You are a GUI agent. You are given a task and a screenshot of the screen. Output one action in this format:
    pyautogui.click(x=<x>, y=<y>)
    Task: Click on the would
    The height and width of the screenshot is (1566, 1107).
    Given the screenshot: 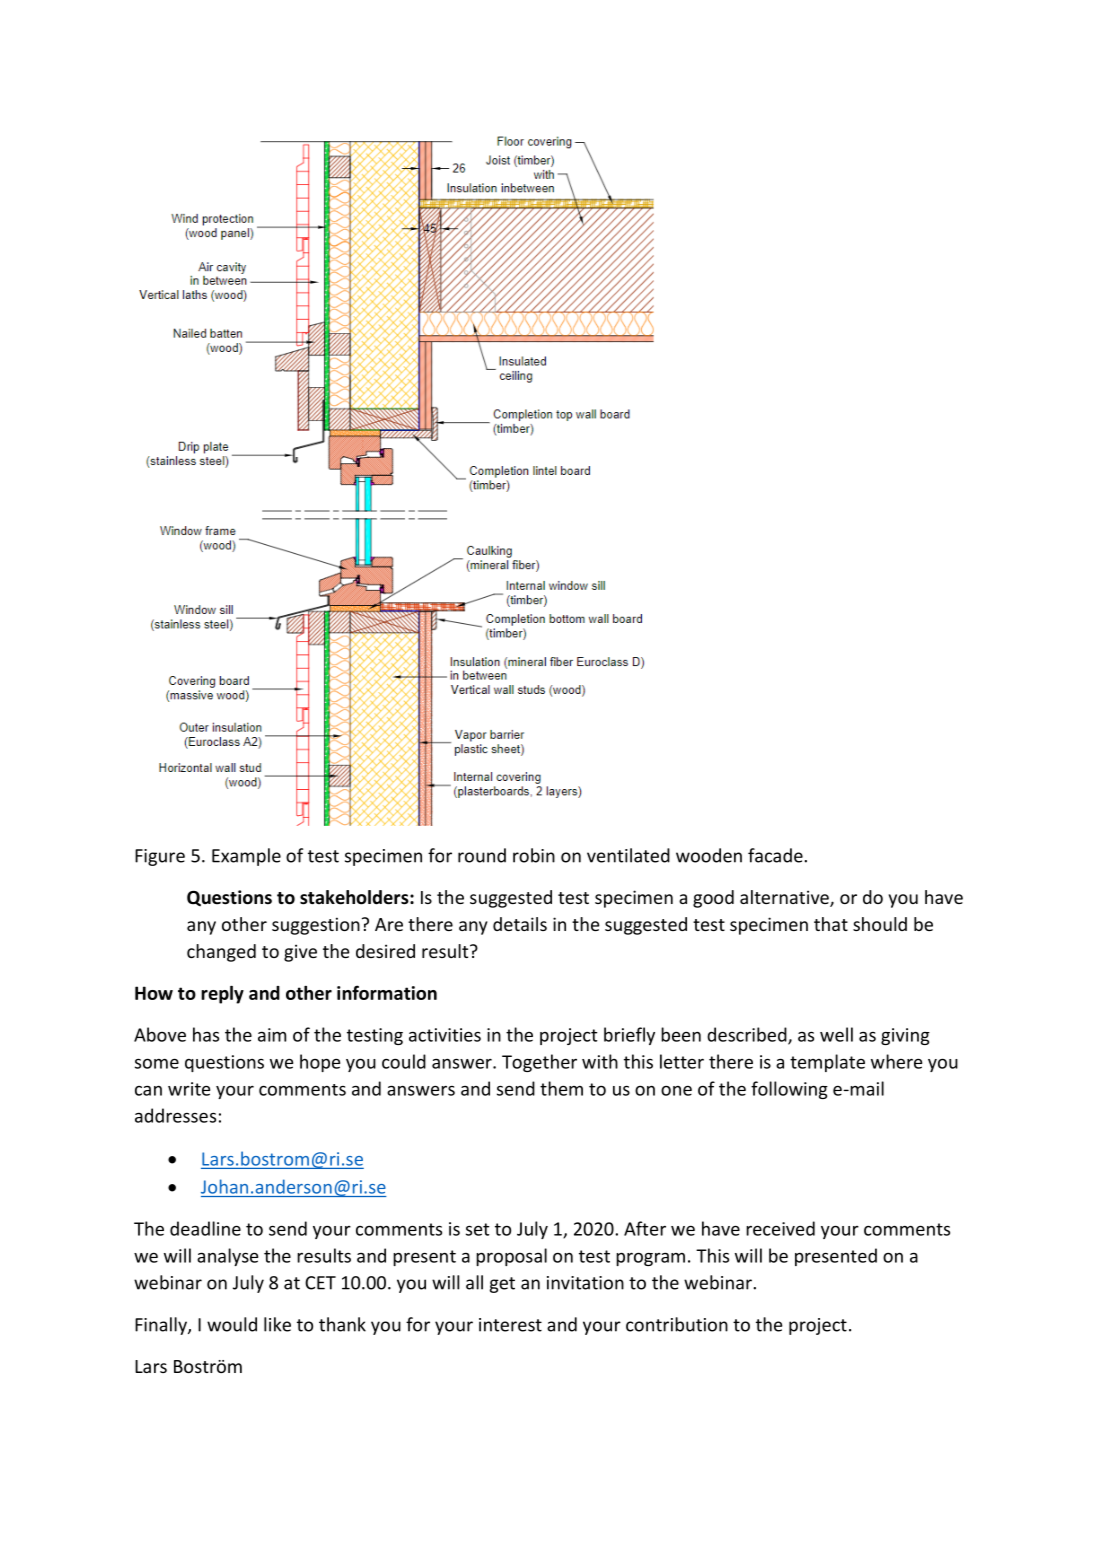 What is the action you would take?
    pyautogui.click(x=232, y=1324)
